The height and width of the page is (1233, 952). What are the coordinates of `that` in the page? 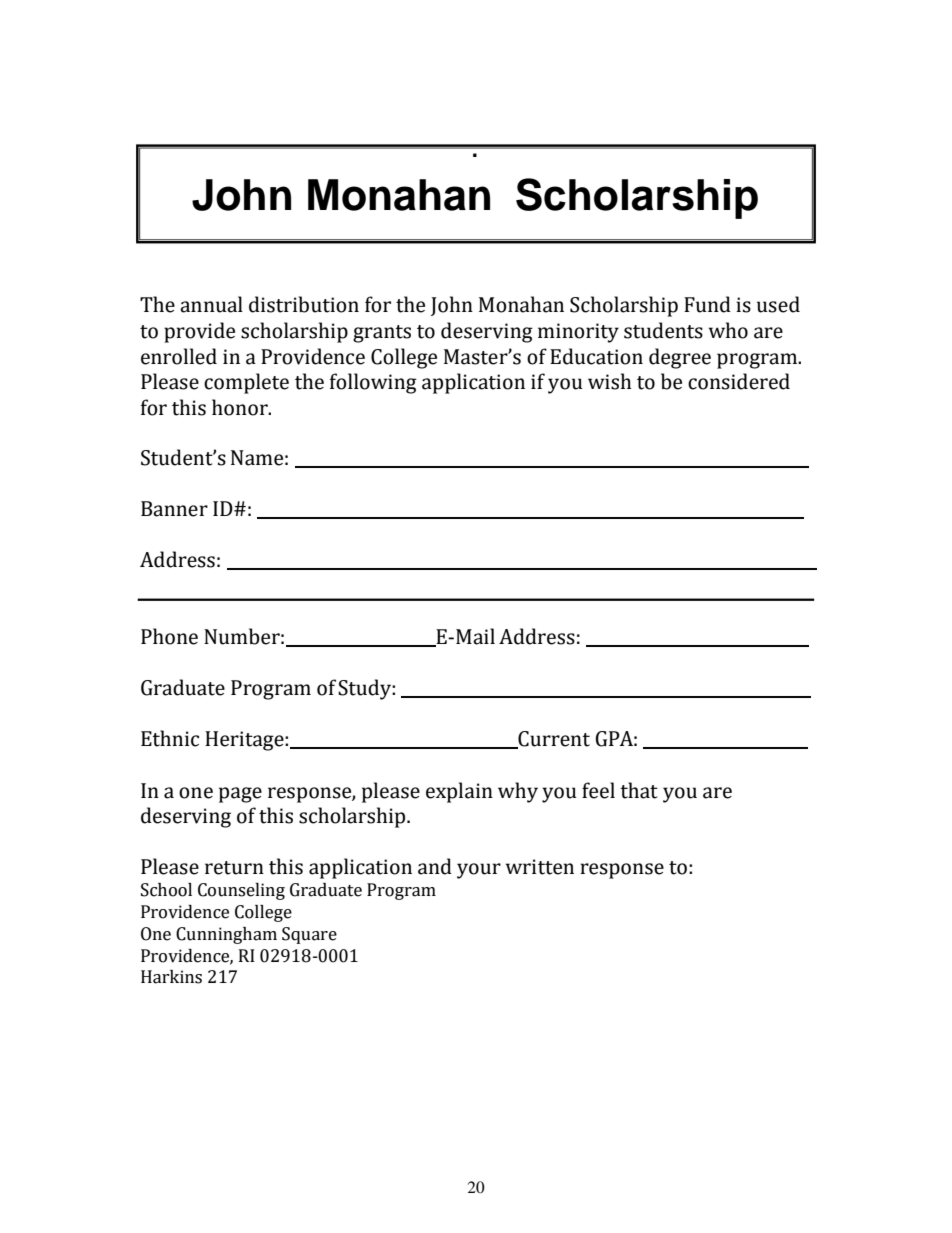 It's located at (639, 790).
